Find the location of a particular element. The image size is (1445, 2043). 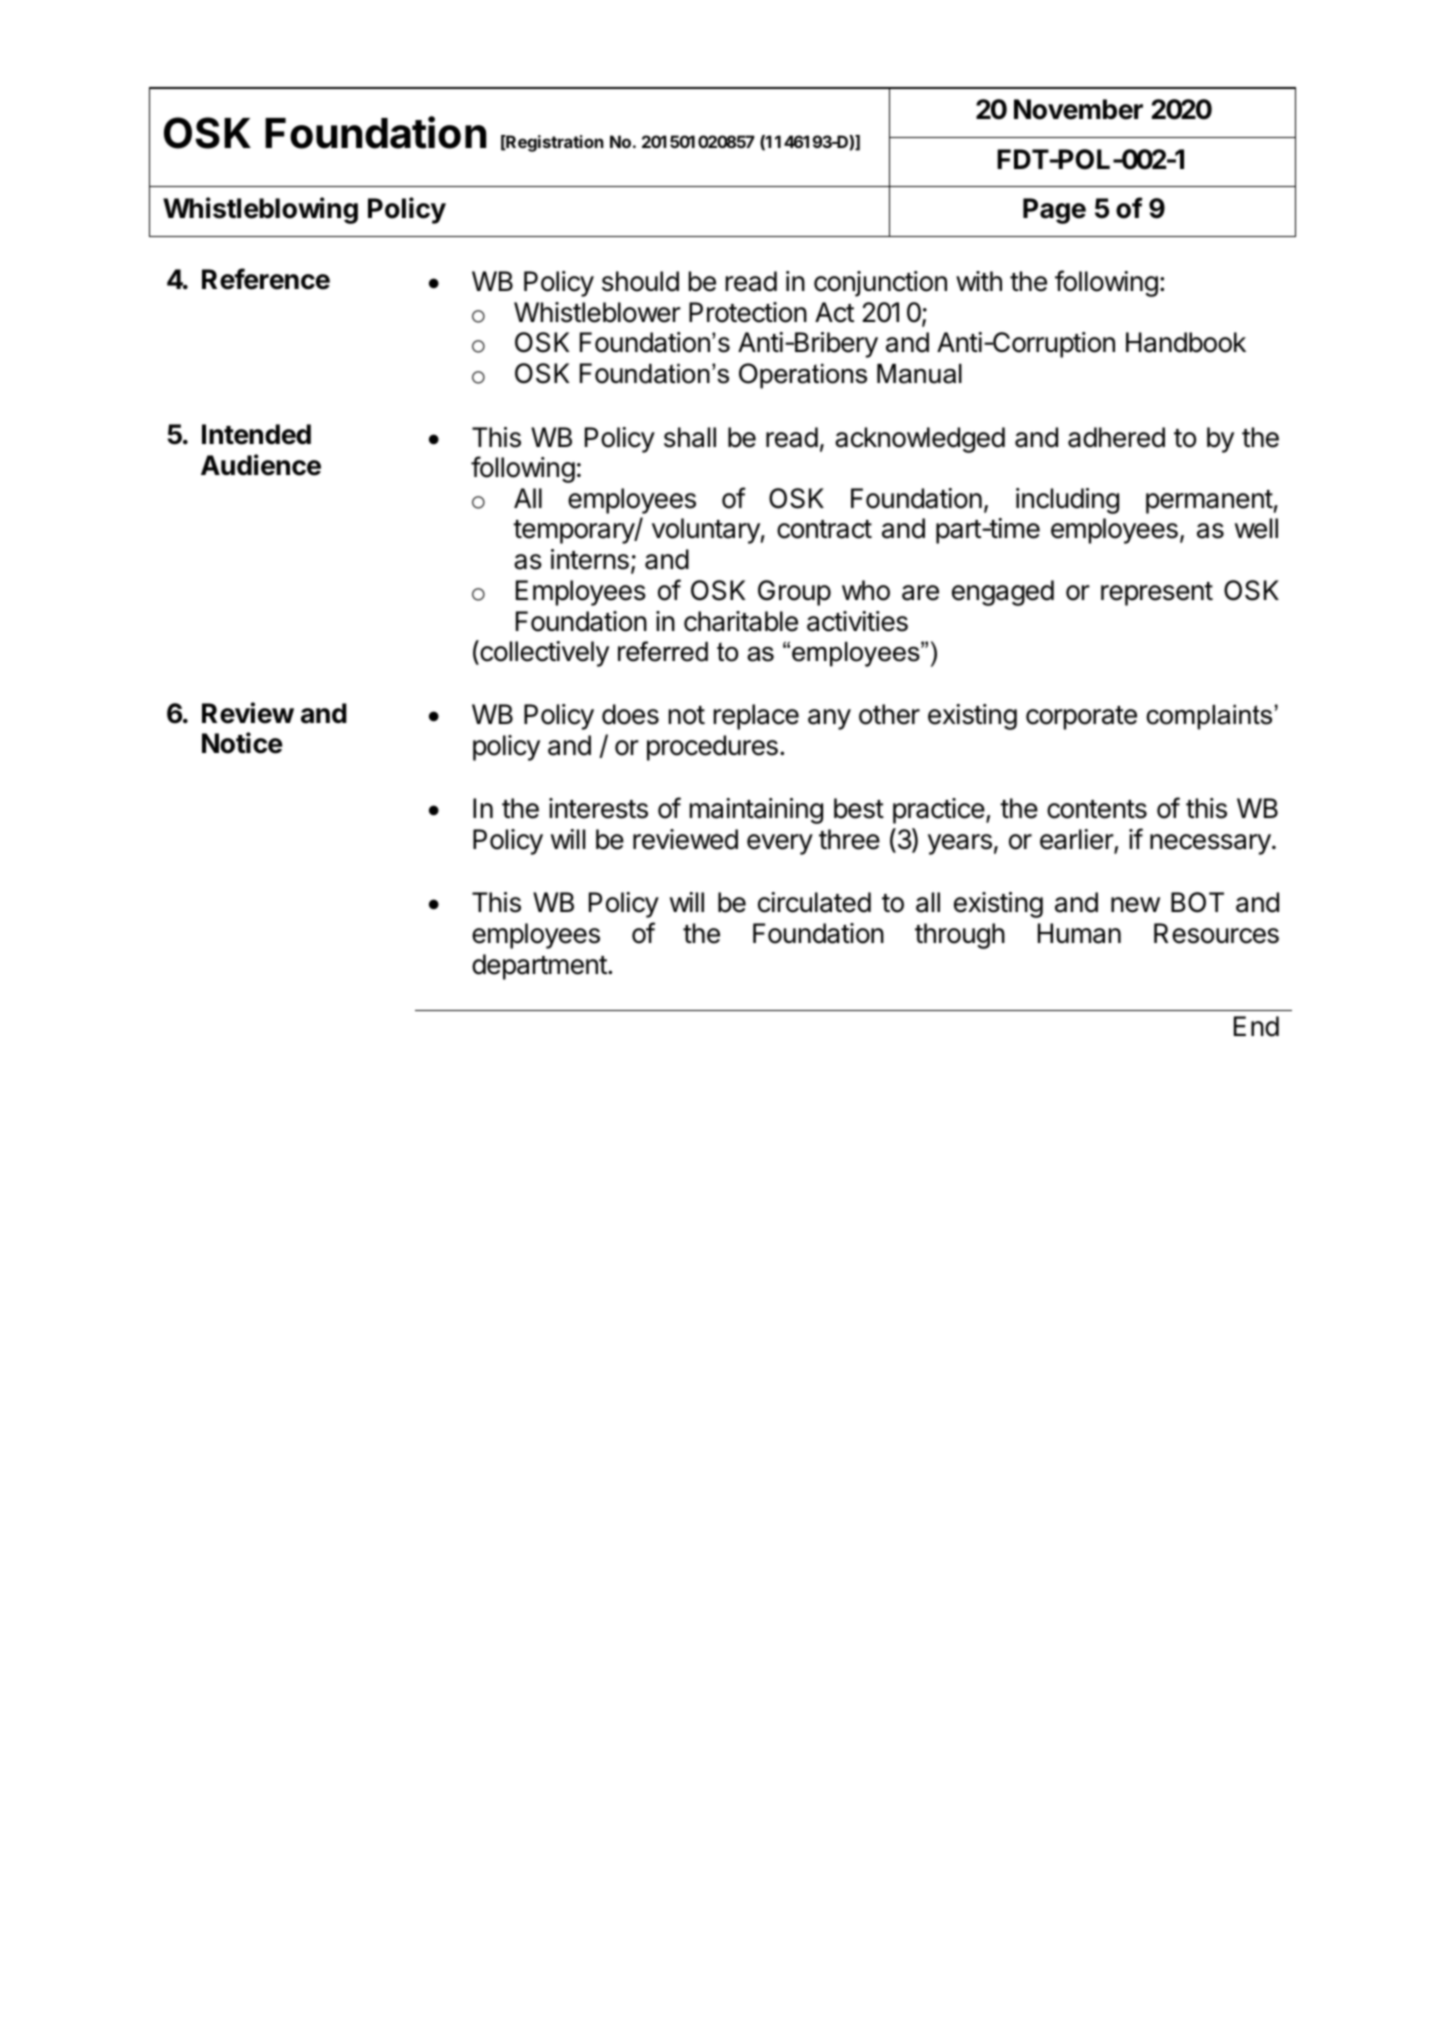

Reference is located at coordinates (266, 279).
